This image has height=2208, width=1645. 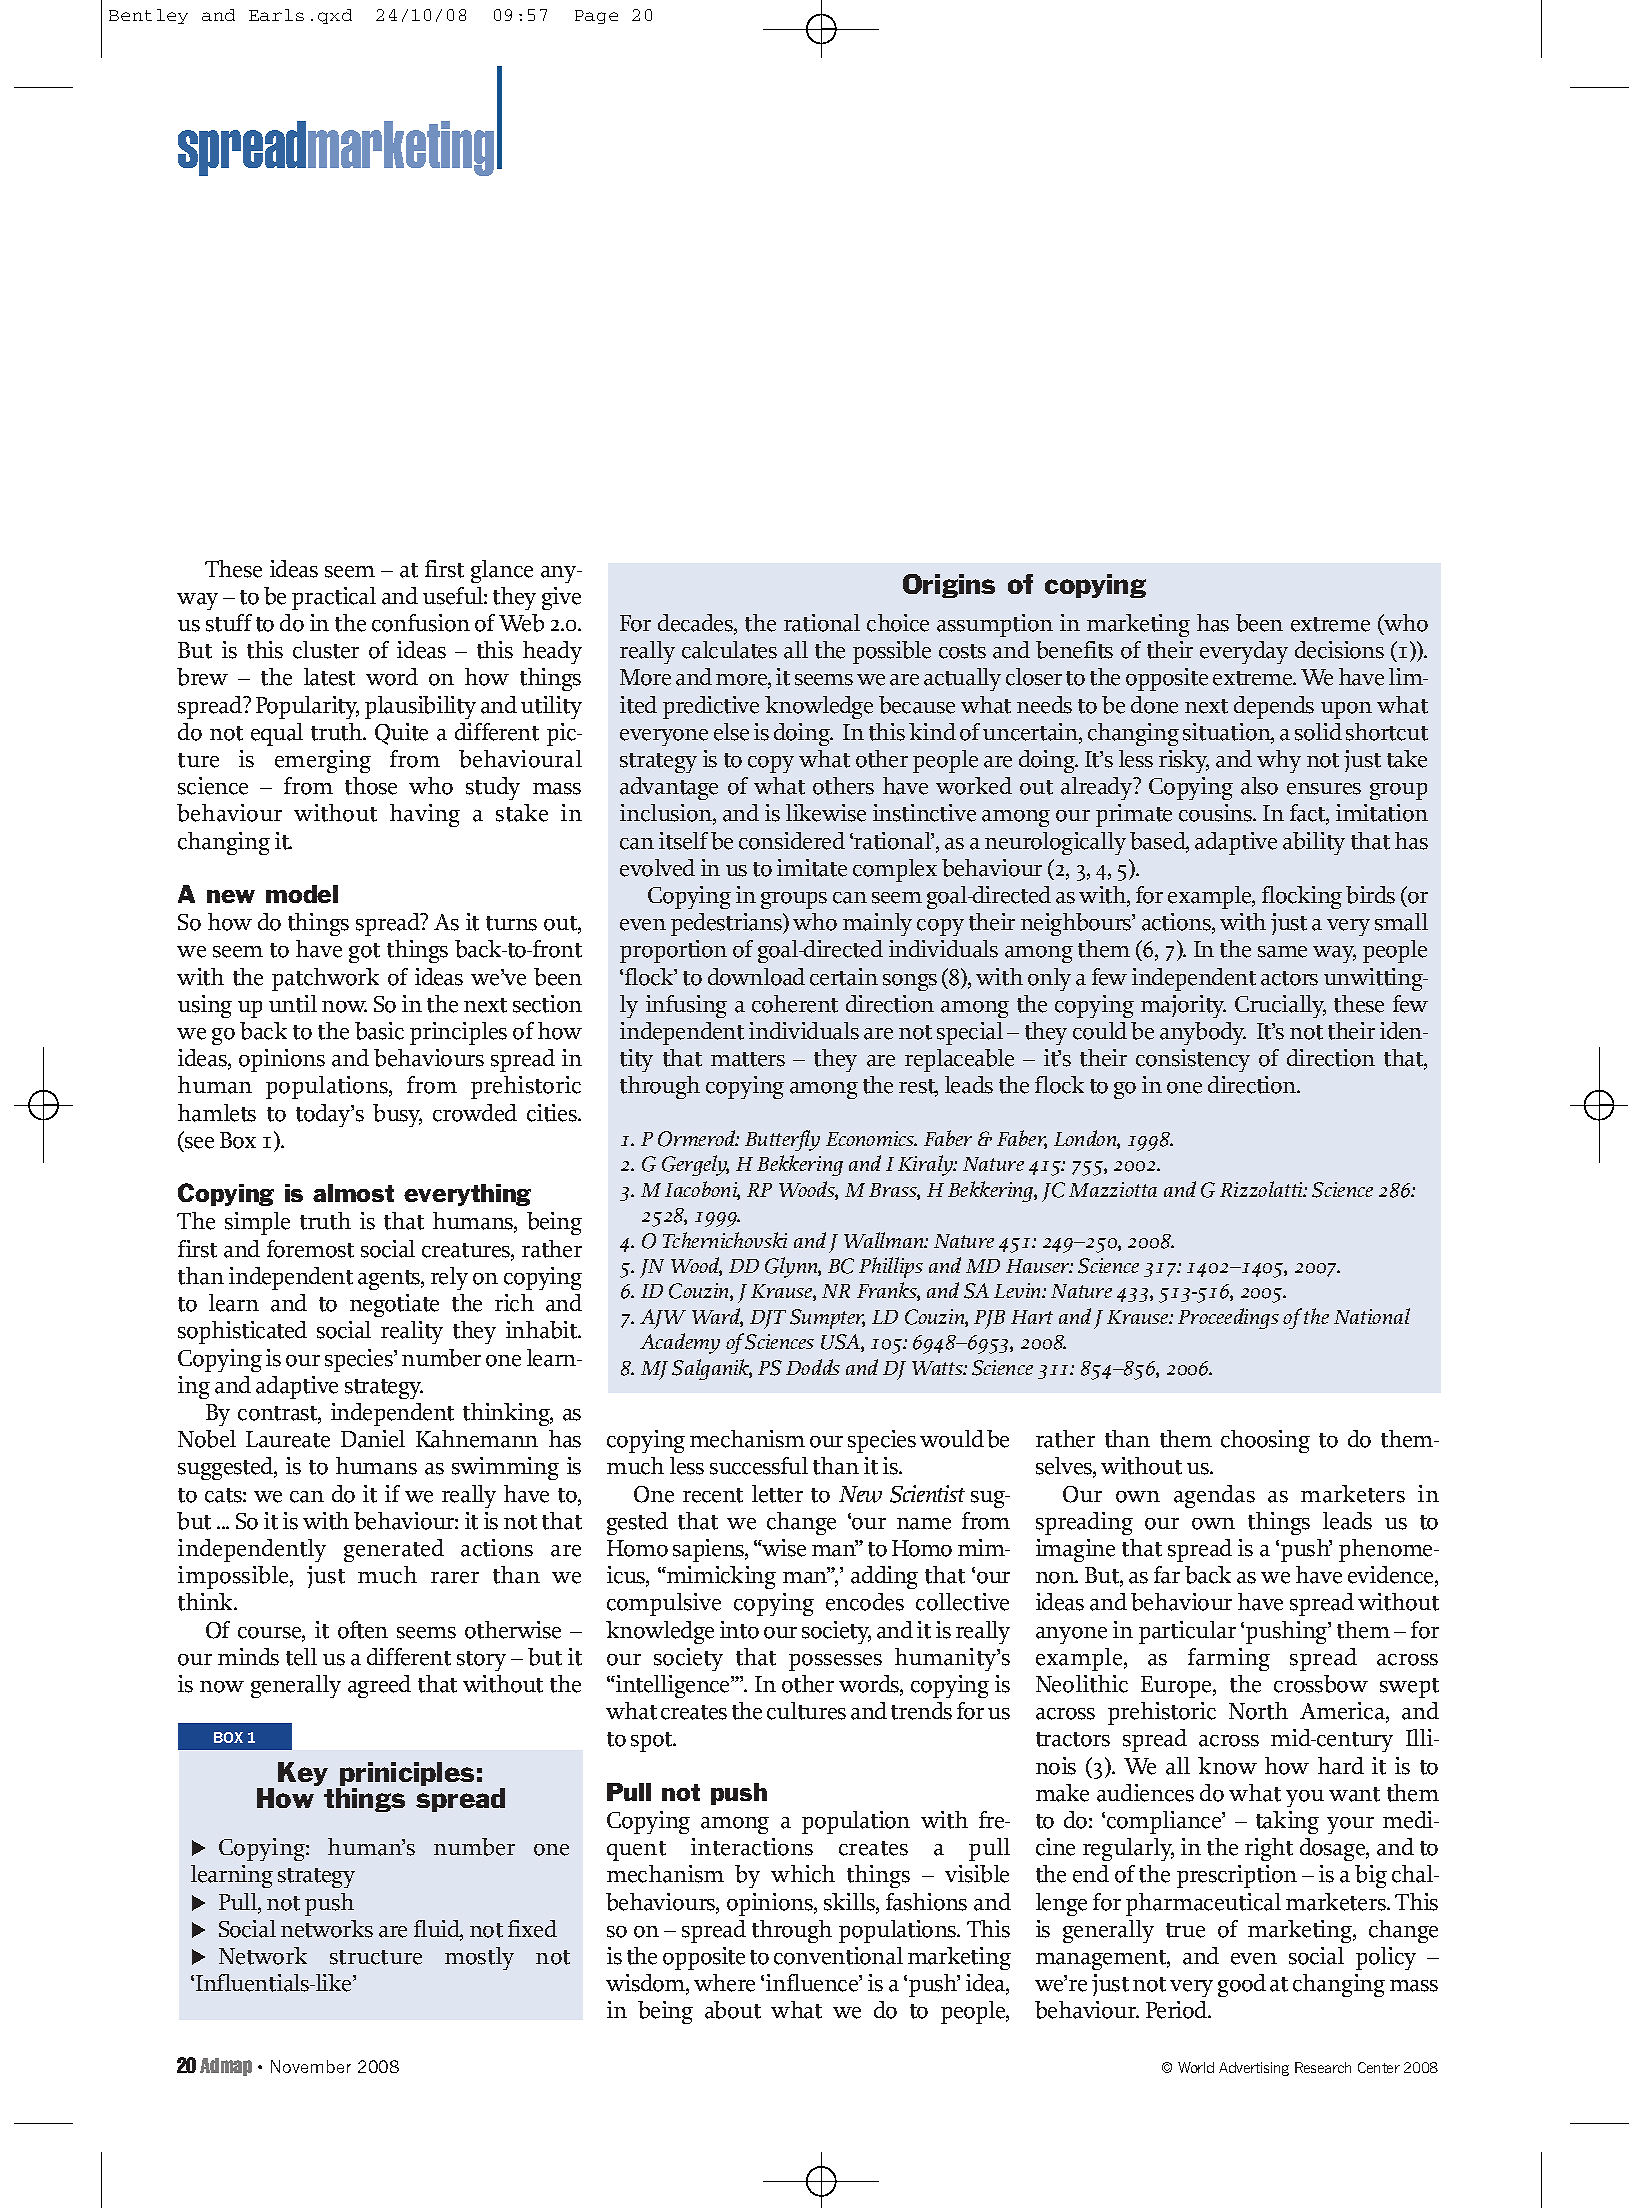 What do you see at coordinates (242, 1332) in the image?
I see `sophisticated` at bounding box center [242, 1332].
